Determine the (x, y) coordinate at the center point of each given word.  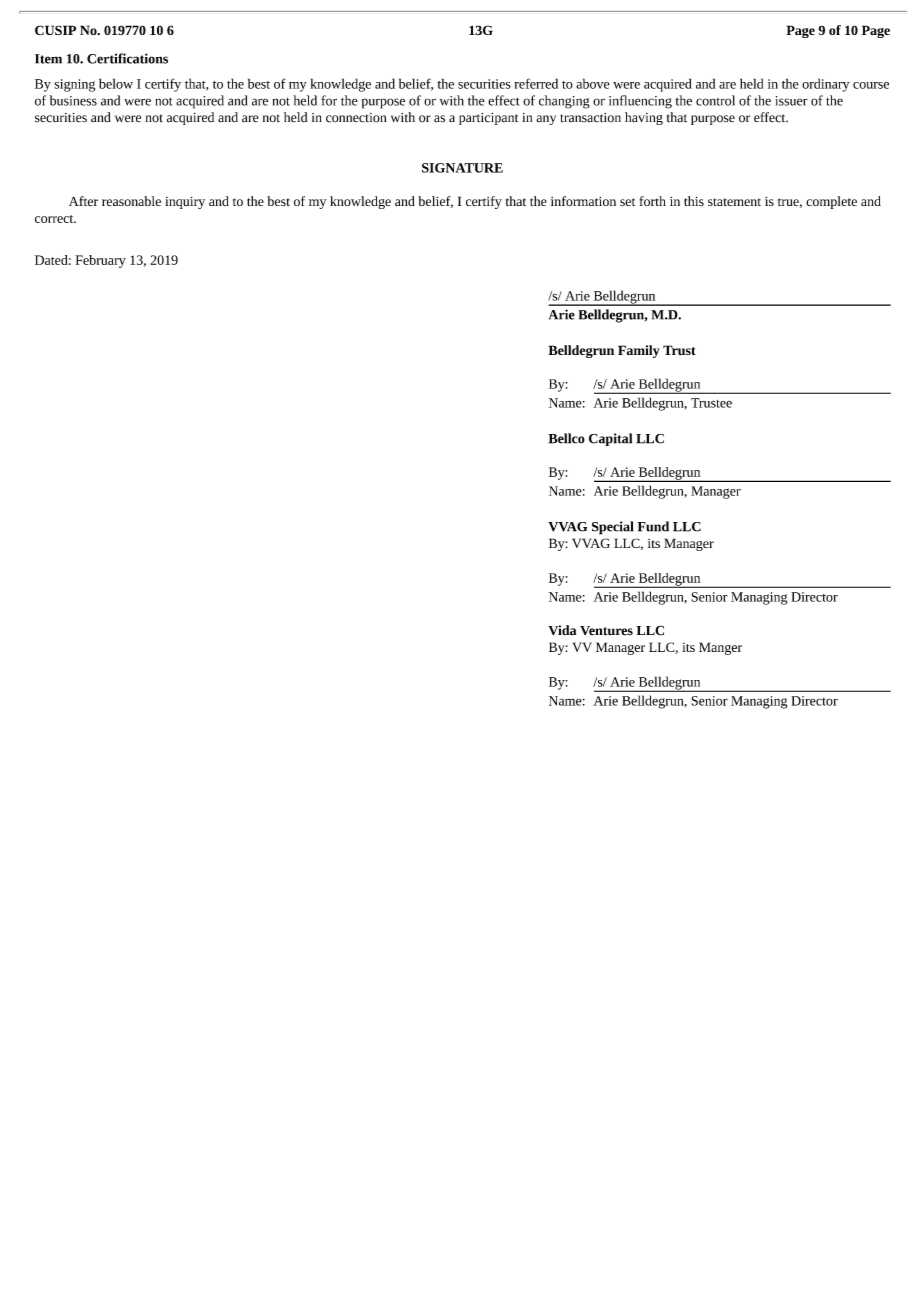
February (100, 261)
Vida (562, 630)
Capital (610, 439)
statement (734, 202)
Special (613, 528)
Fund (653, 526)
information (583, 201)
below (116, 83)
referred (536, 83)
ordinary (826, 85)
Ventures (606, 631)
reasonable (131, 201)
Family (639, 351)
